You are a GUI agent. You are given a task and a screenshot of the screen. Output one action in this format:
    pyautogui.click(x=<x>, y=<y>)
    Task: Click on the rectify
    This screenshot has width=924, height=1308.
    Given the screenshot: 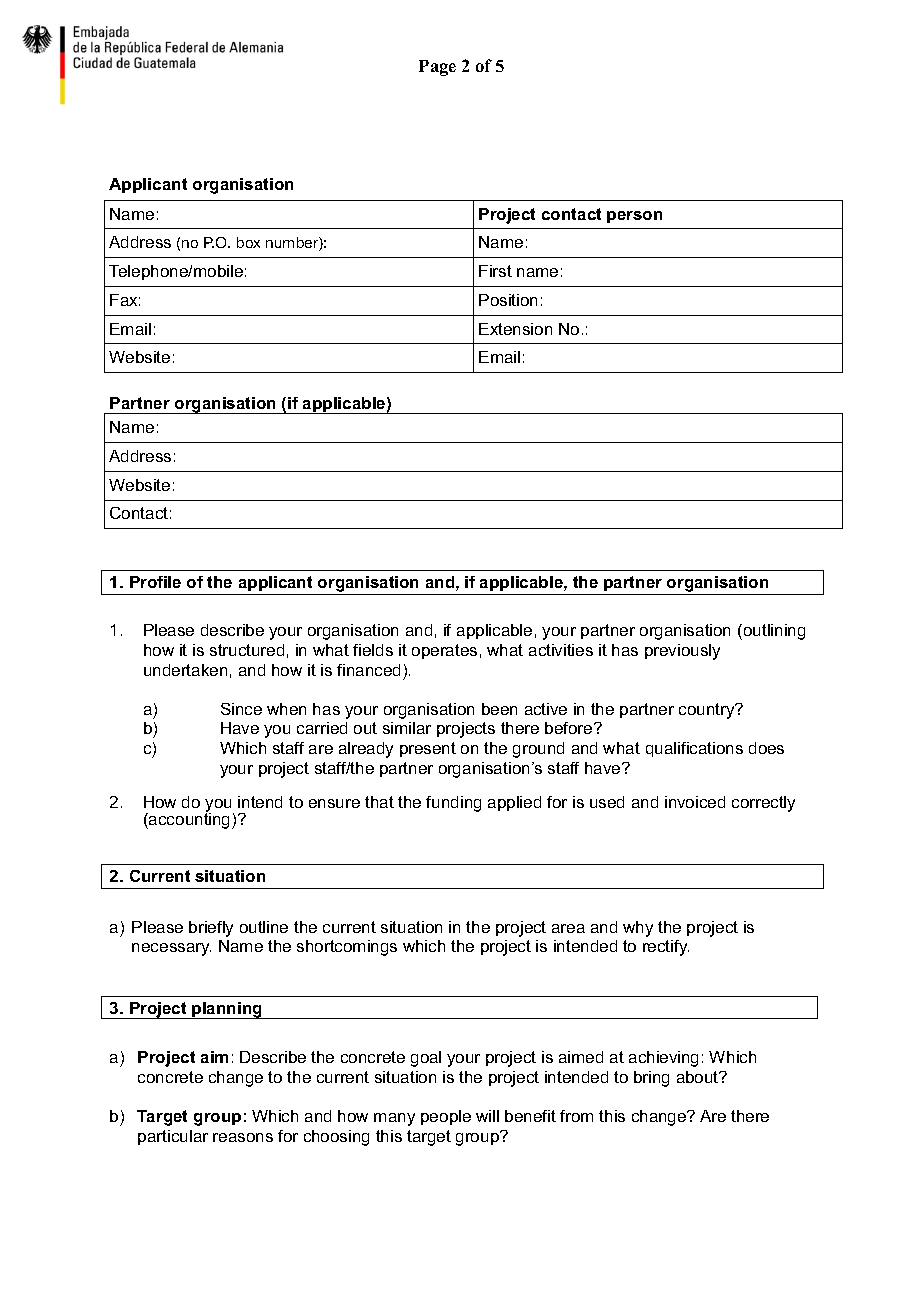 What is the action you would take?
    pyautogui.click(x=666, y=948)
